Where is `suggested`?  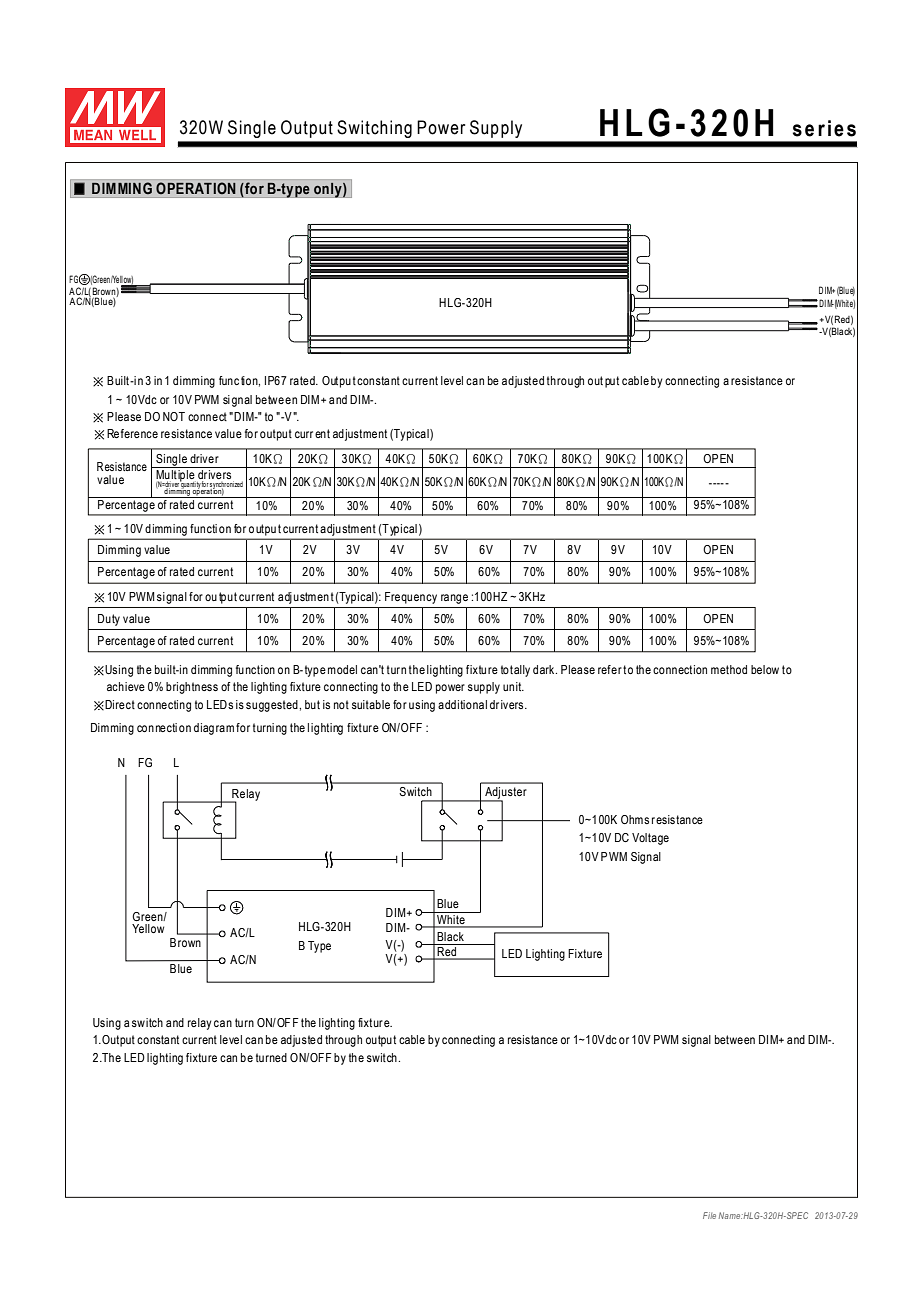 suggested is located at coordinates (273, 706).
